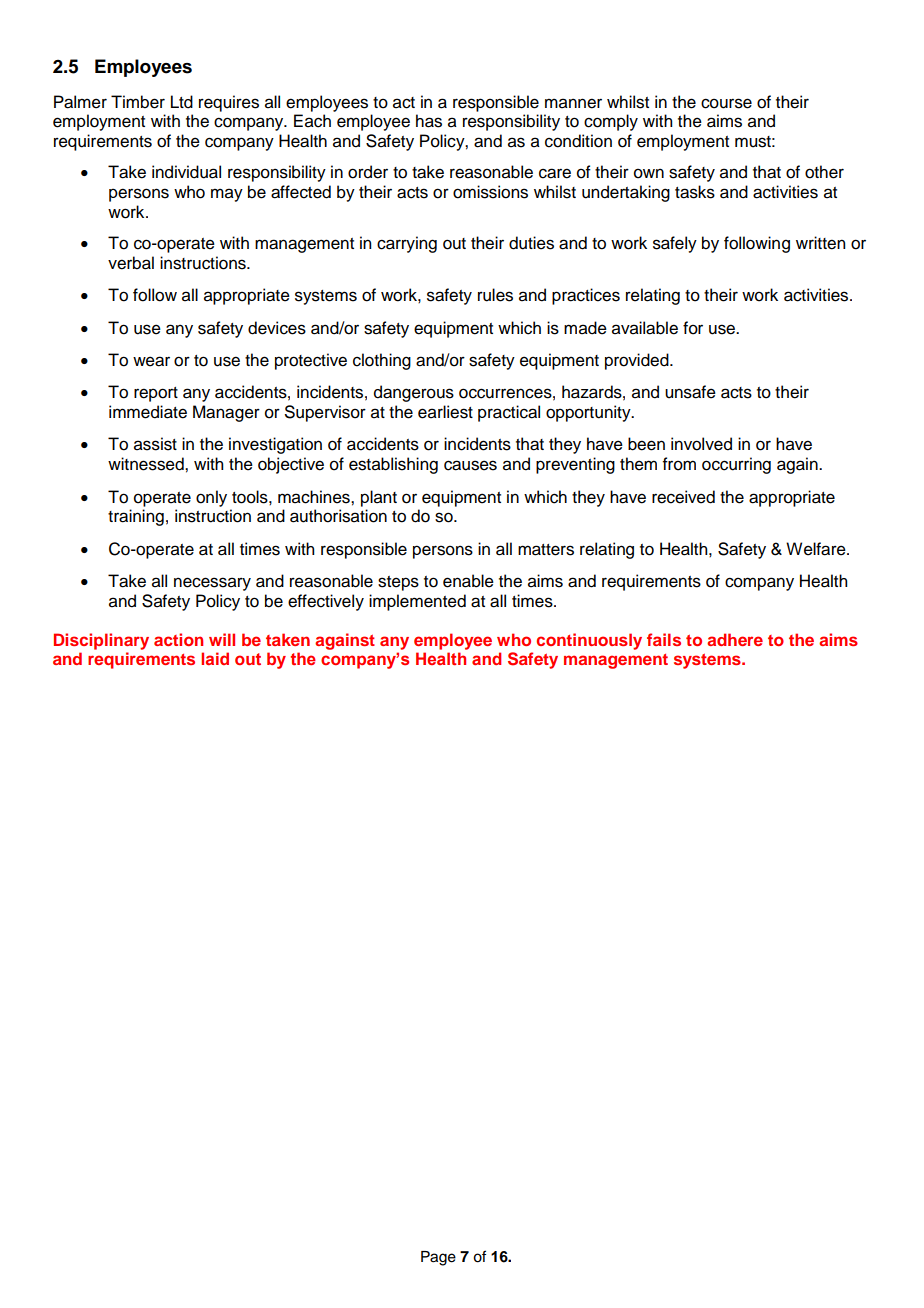  Describe the element at coordinates (438, 1258) in the screenshot. I see `Page` at that location.
